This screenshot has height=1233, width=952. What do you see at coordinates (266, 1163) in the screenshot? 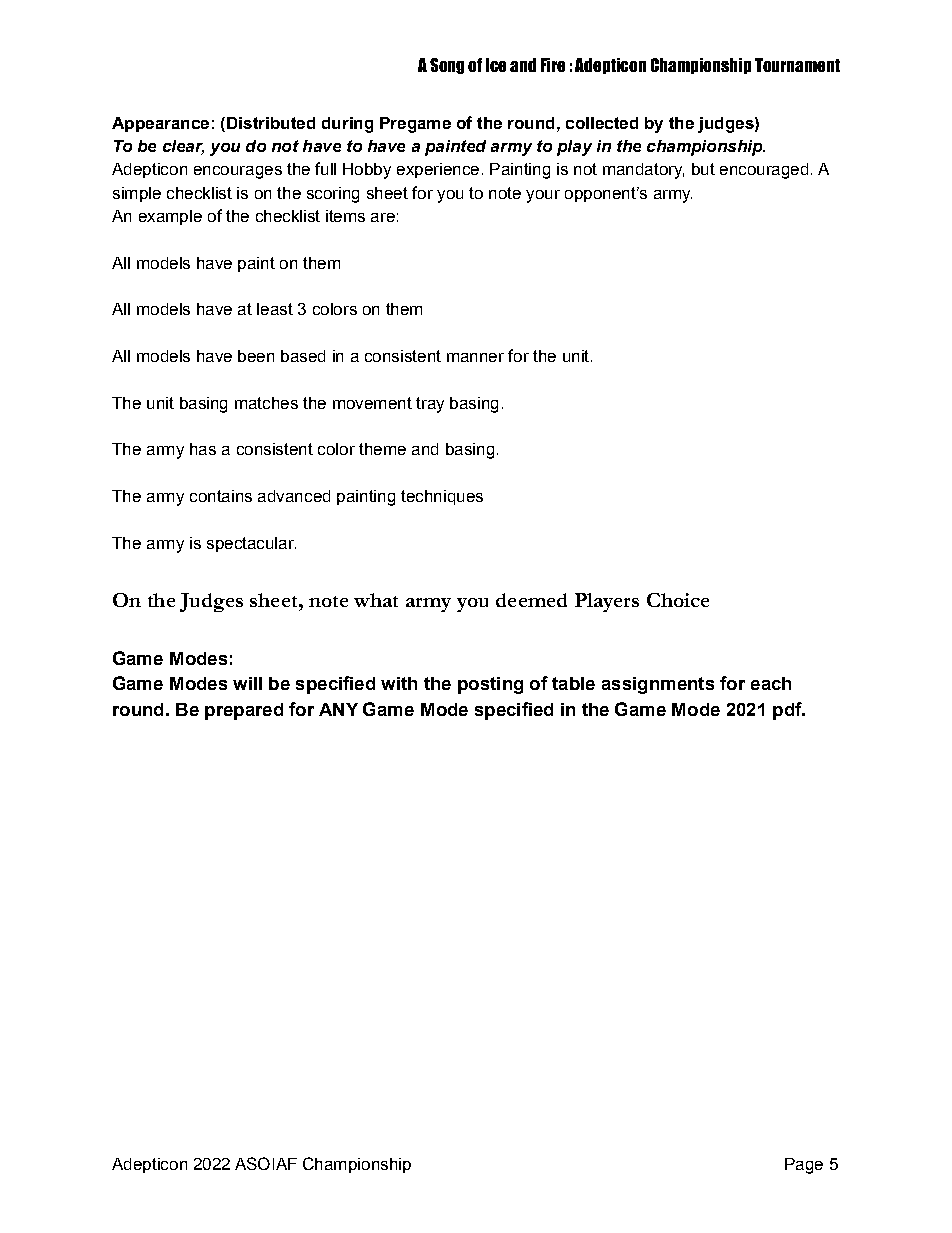
I see `ASOIAF` at bounding box center [266, 1163].
